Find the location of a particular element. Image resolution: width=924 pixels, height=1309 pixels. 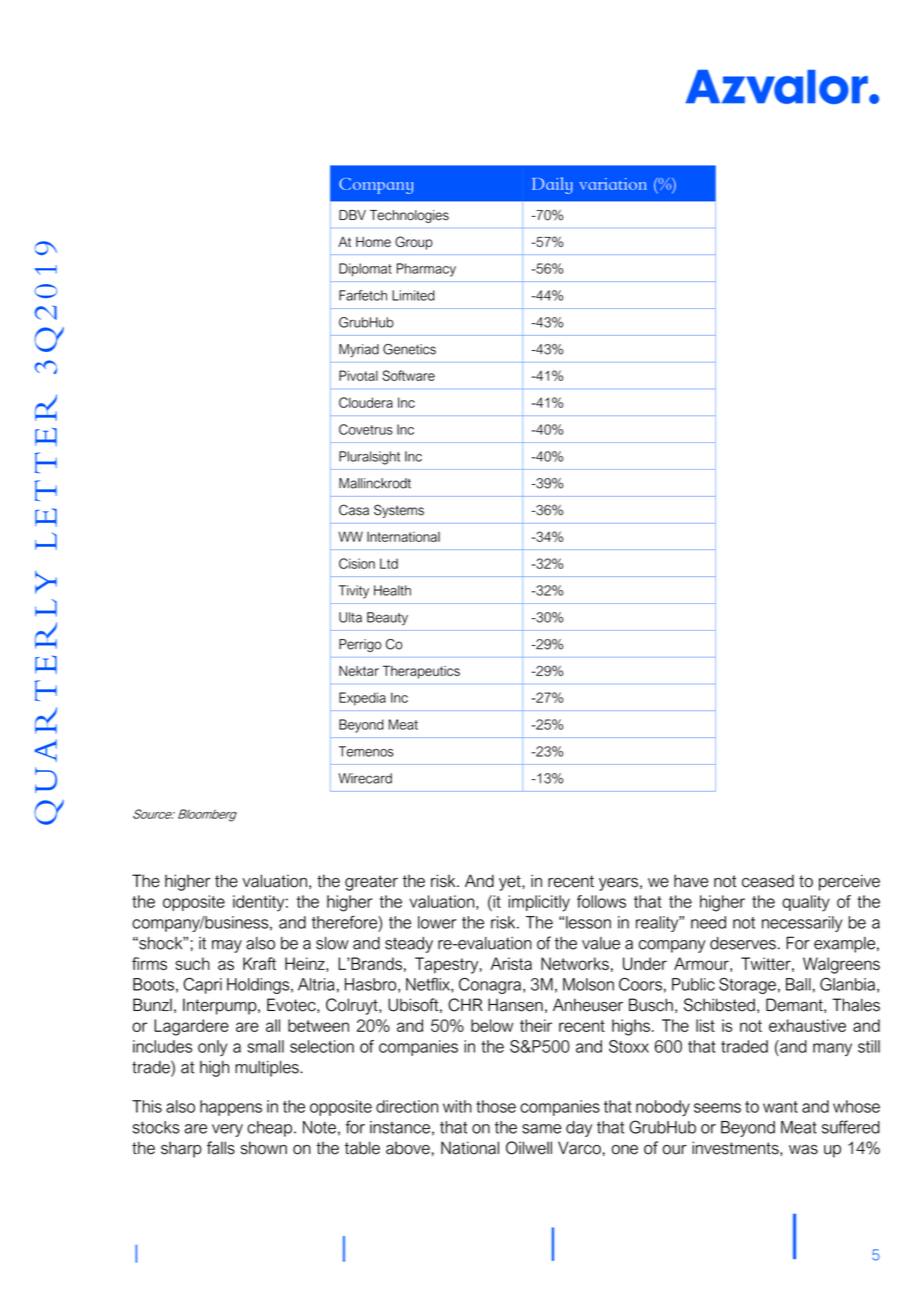

DBV is located at coordinates (352, 215).
